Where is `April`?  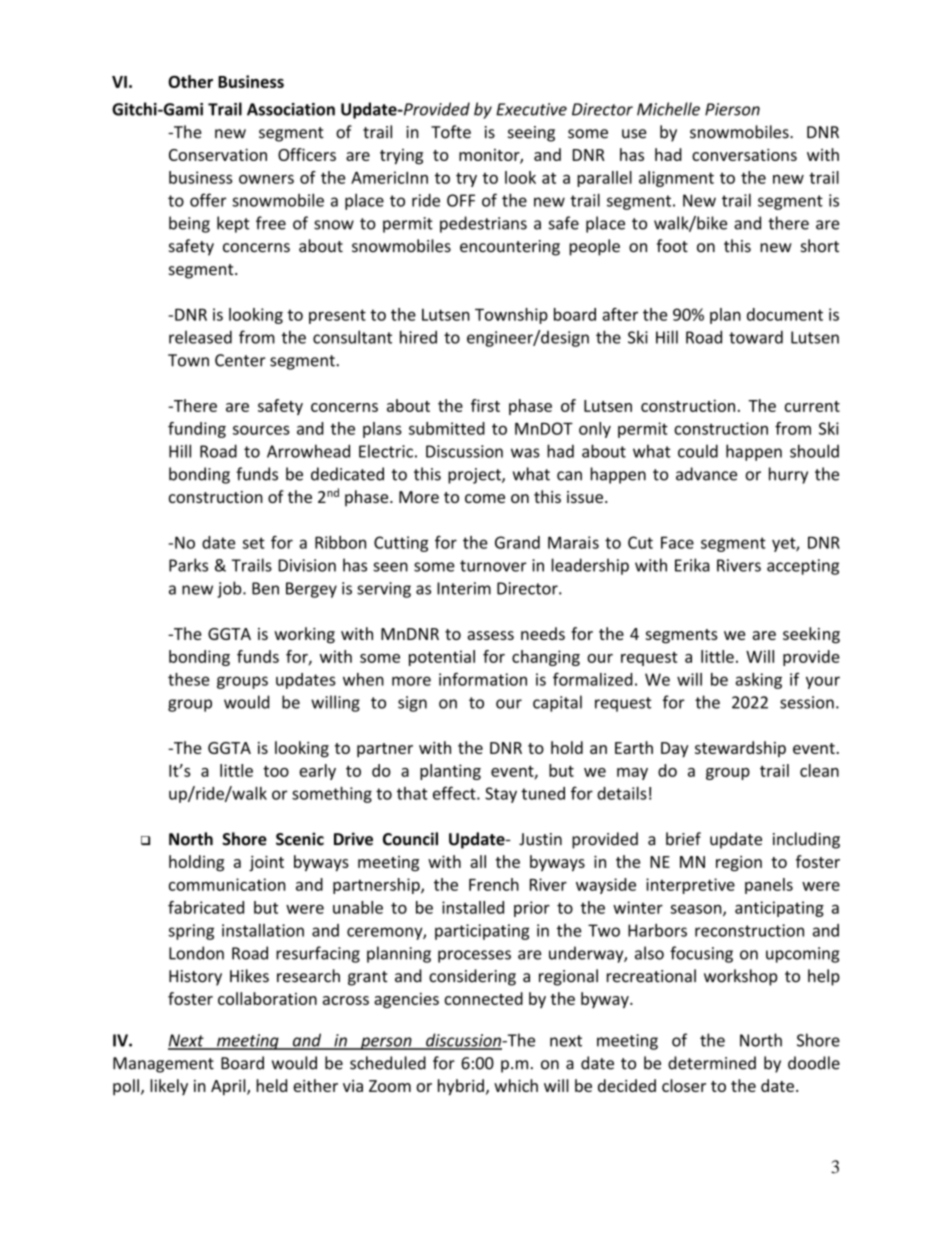 April is located at coordinates (229, 1087).
